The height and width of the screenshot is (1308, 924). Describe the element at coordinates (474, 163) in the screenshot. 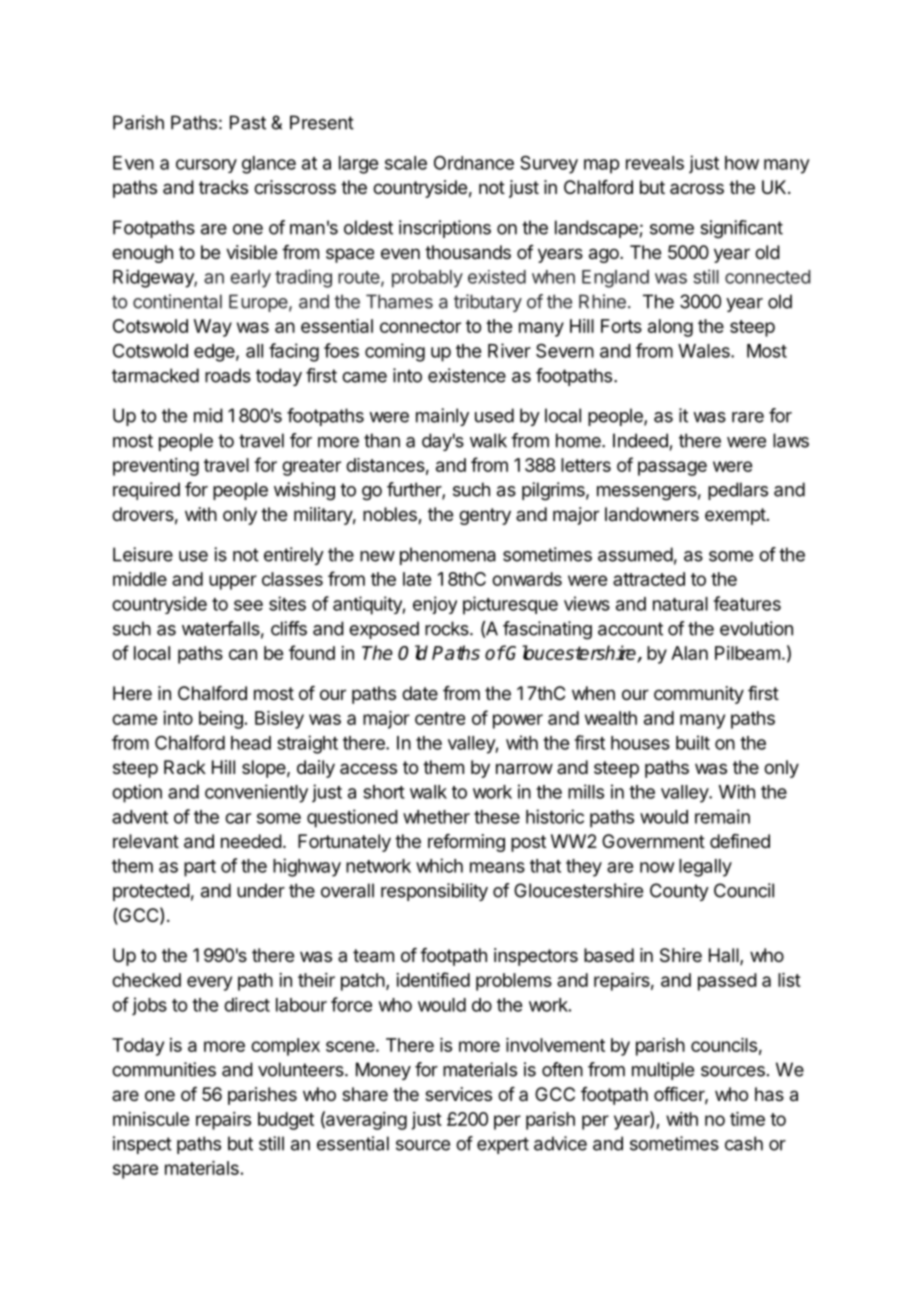

I see `Ordnance` at that location.
